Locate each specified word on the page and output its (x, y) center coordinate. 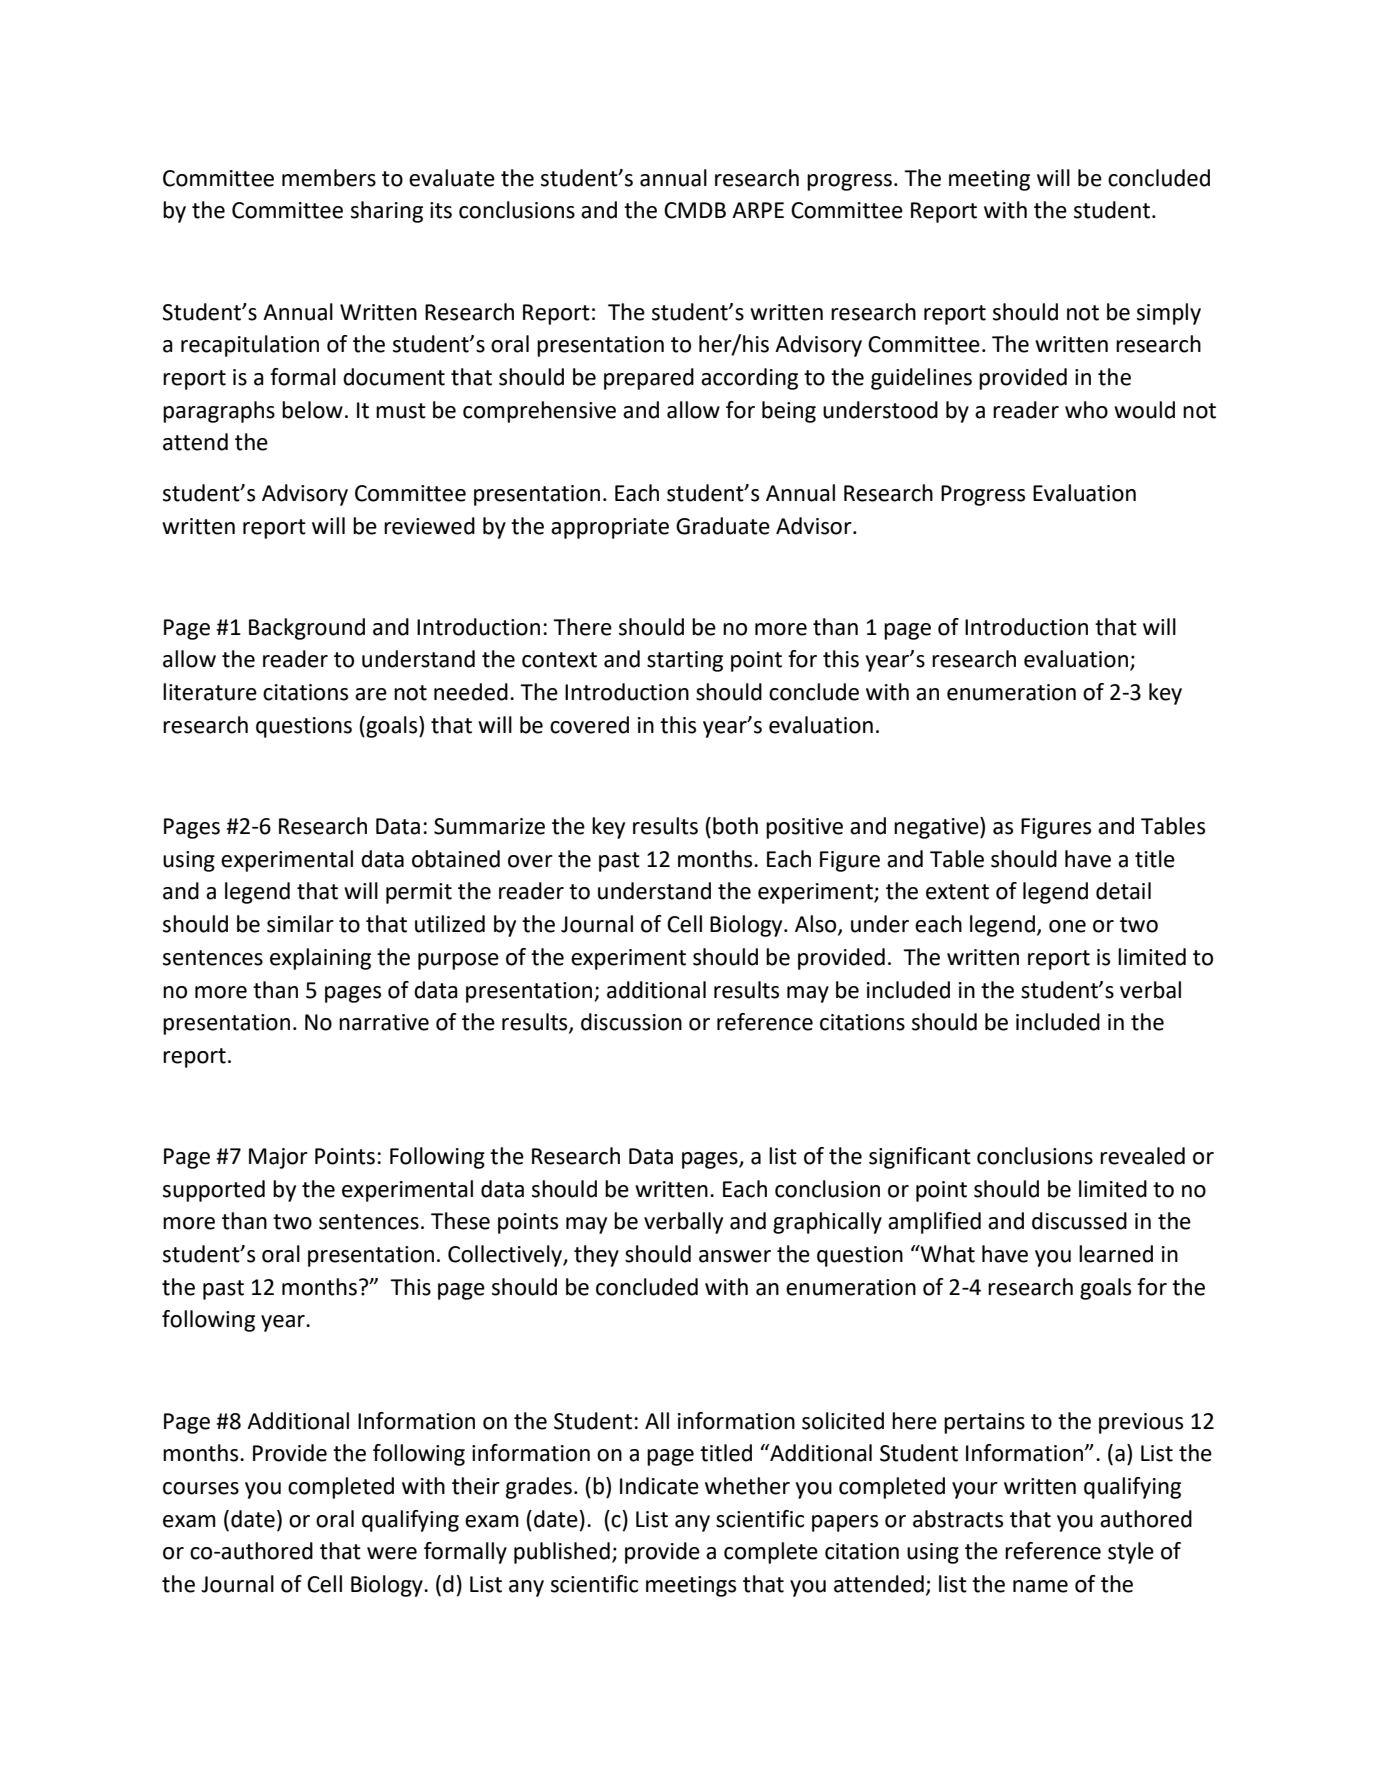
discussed (1079, 1221)
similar (300, 924)
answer (735, 1256)
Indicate (659, 1486)
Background (307, 629)
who (1086, 410)
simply (1169, 314)
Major (278, 1158)
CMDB (695, 210)
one (1067, 926)
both (735, 826)
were (392, 1553)
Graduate (723, 526)
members (329, 178)
